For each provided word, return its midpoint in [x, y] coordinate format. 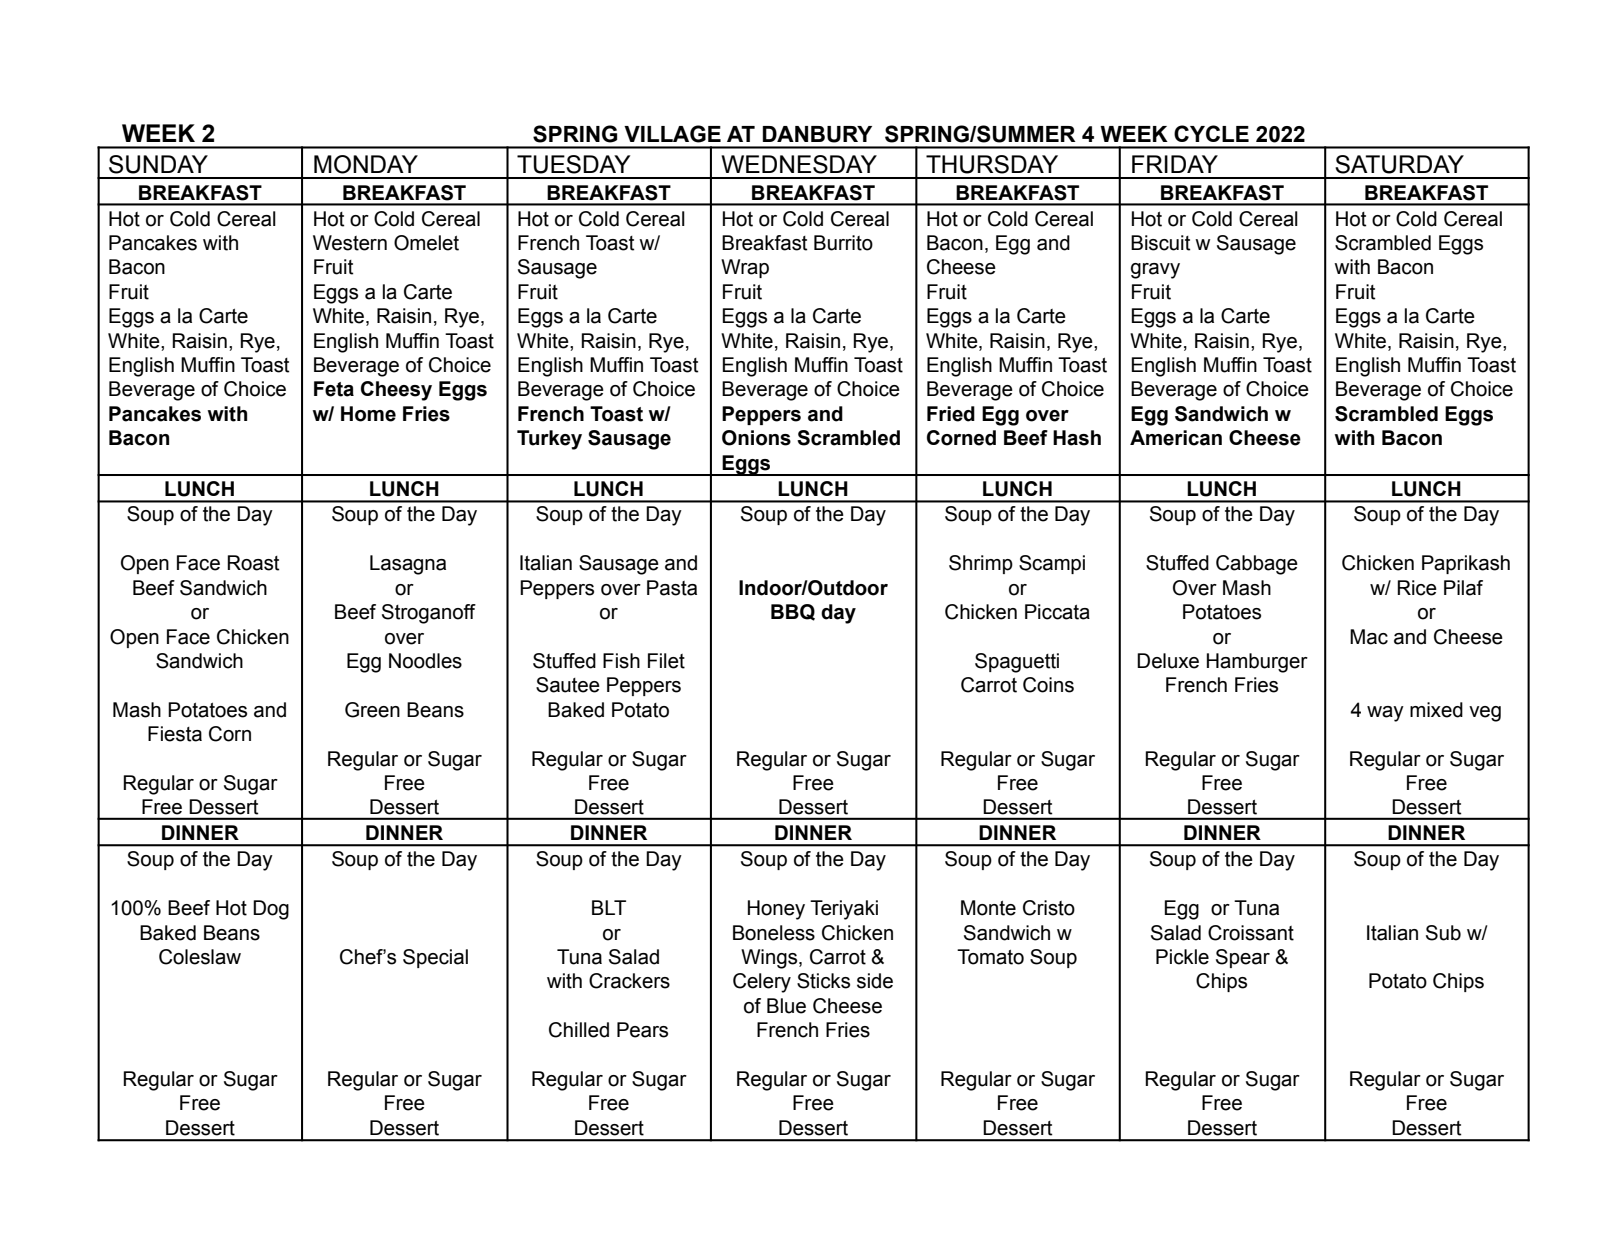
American [1176, 438]
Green [372, 710]
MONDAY [366, 164]
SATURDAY [1399, 164]
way [1385, 714]
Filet [666, 661]
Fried [951, 414]
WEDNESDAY [799, 164]
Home [368, 414]
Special [435, 958]
